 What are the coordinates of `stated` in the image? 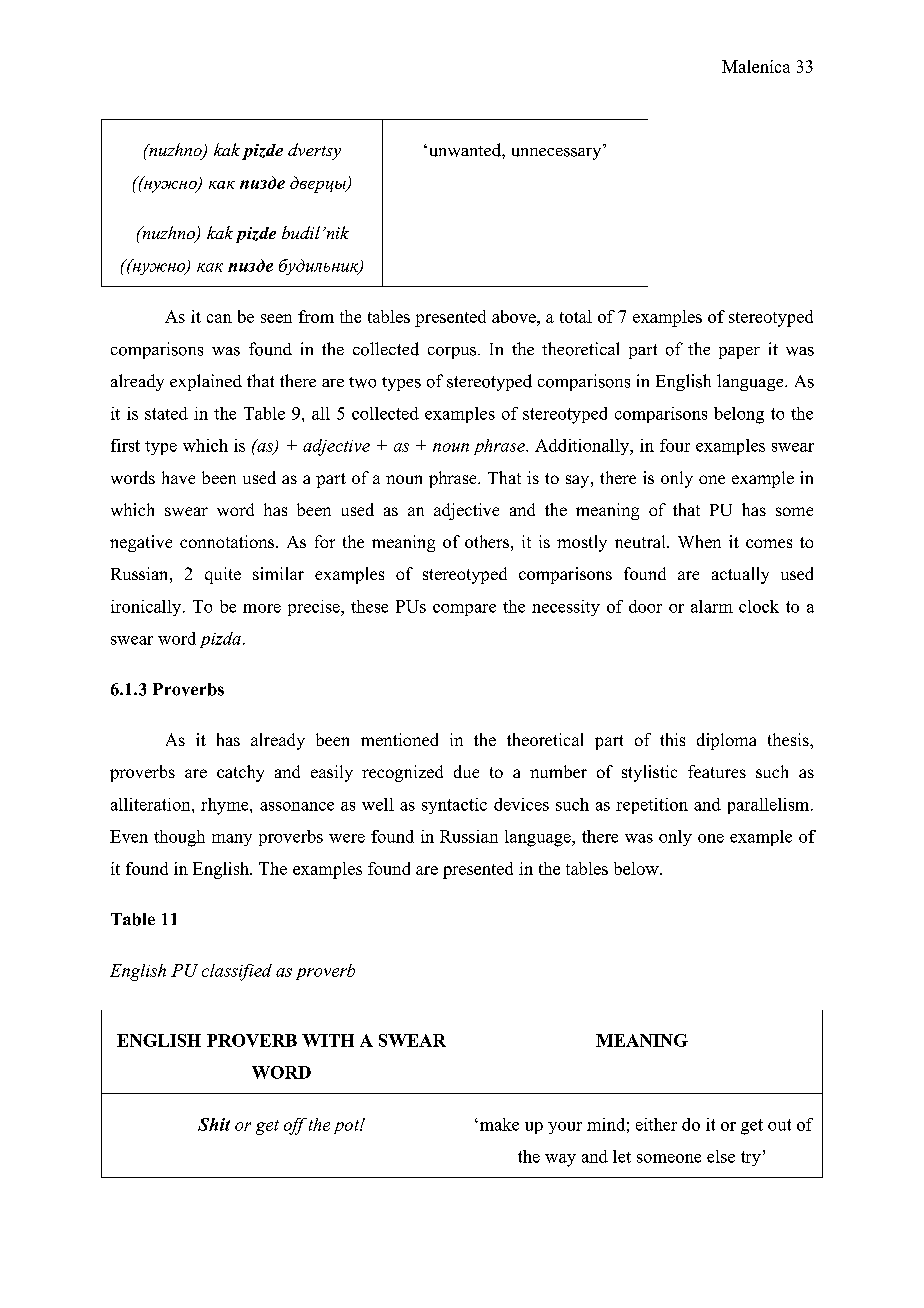 It's located at (166, 413).
